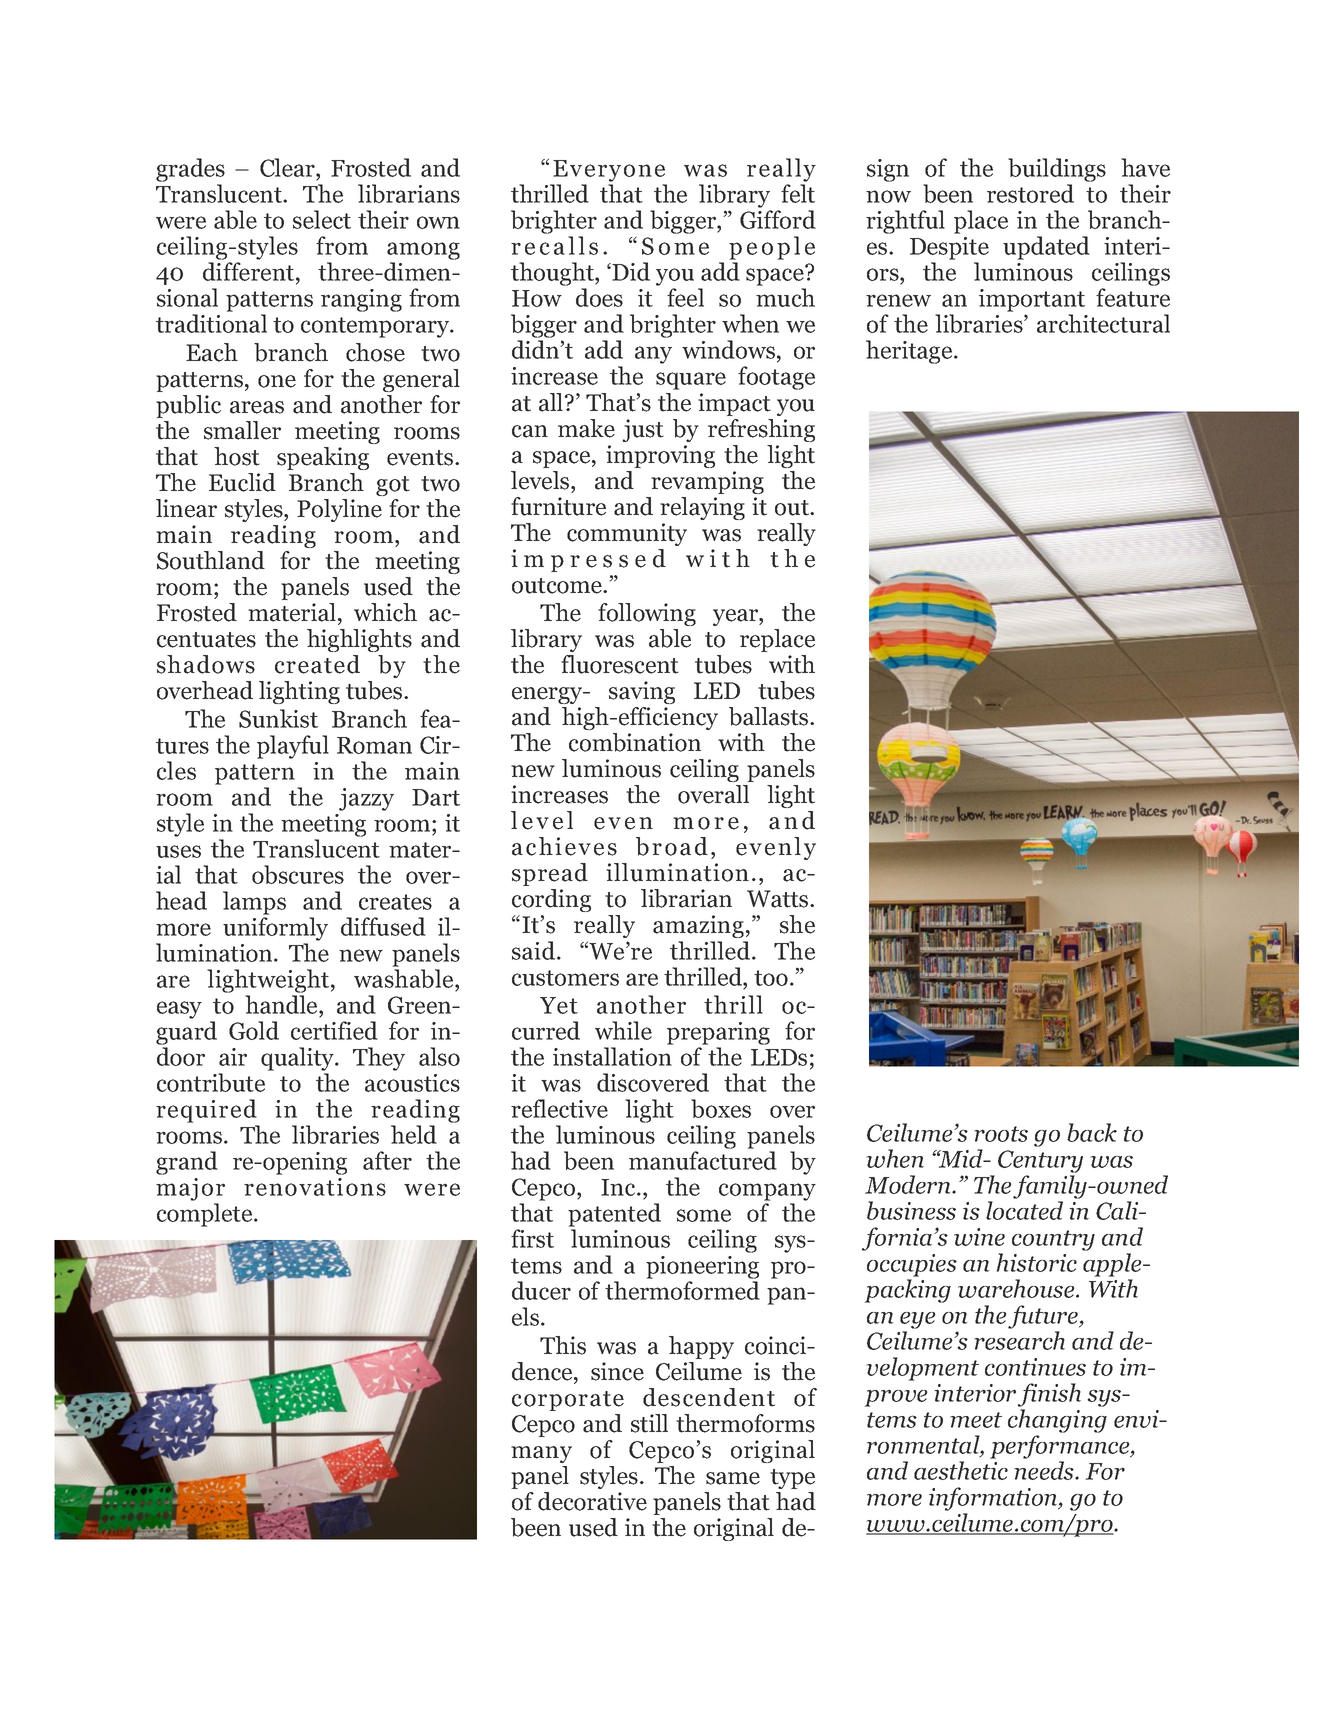  What do you see at coordinates (317, 664) in the screenshot?
I see `created` at bounding box center [317, 664].
